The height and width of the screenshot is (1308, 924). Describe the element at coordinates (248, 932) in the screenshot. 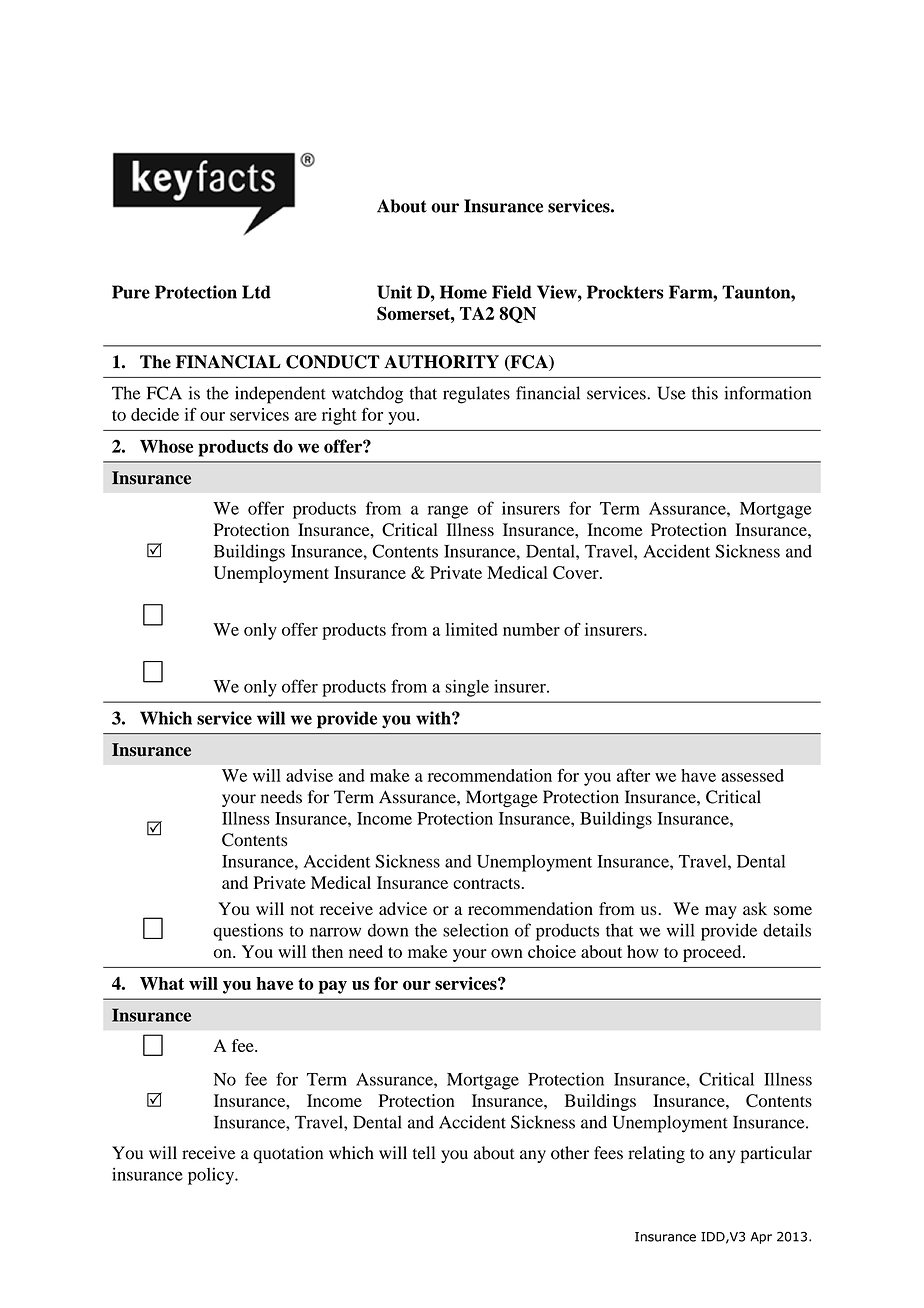

I see `questions` at that location.
